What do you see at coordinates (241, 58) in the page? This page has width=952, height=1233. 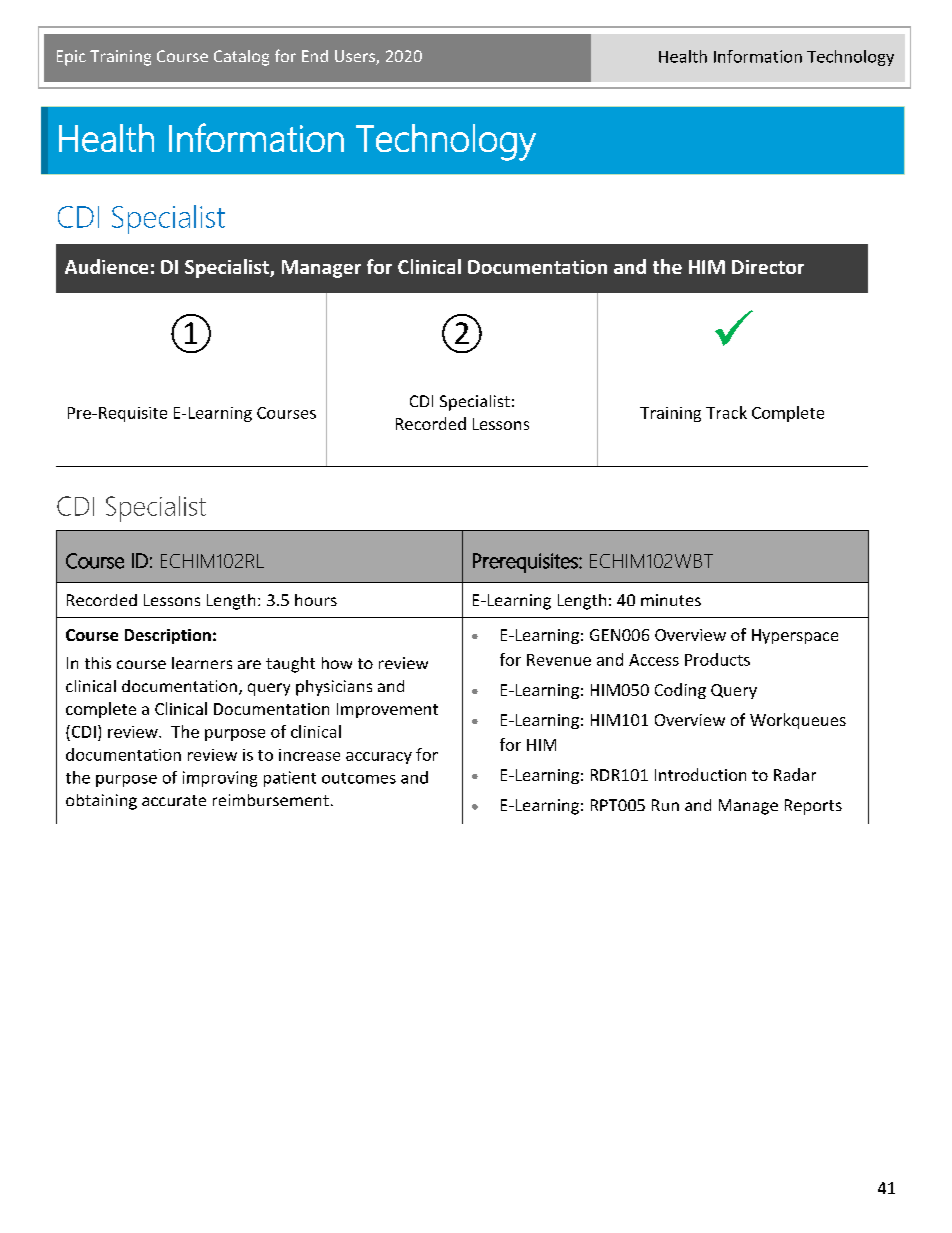 I see `Catalog` at bounding box center [241, 58].
